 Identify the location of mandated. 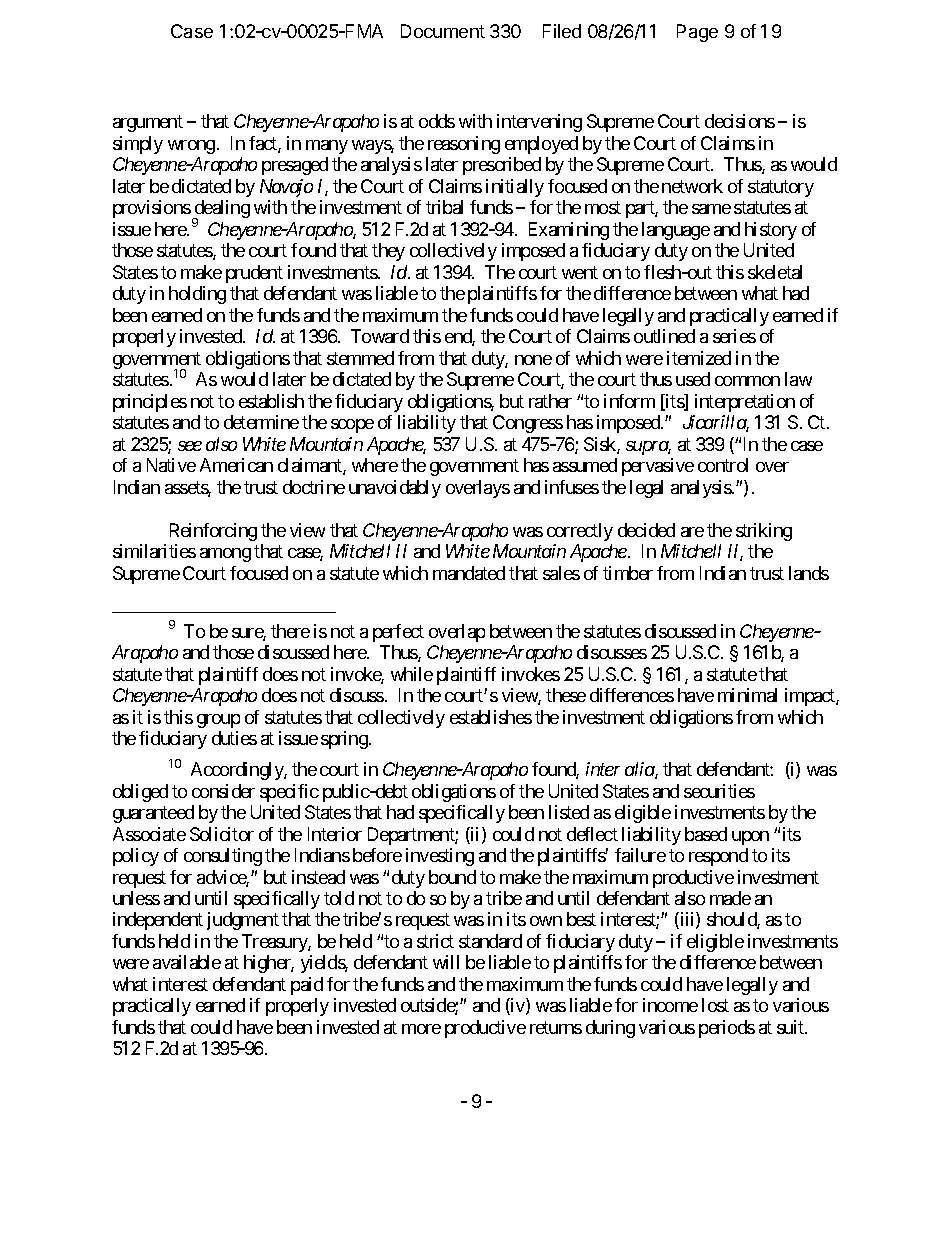
(469, 573).
